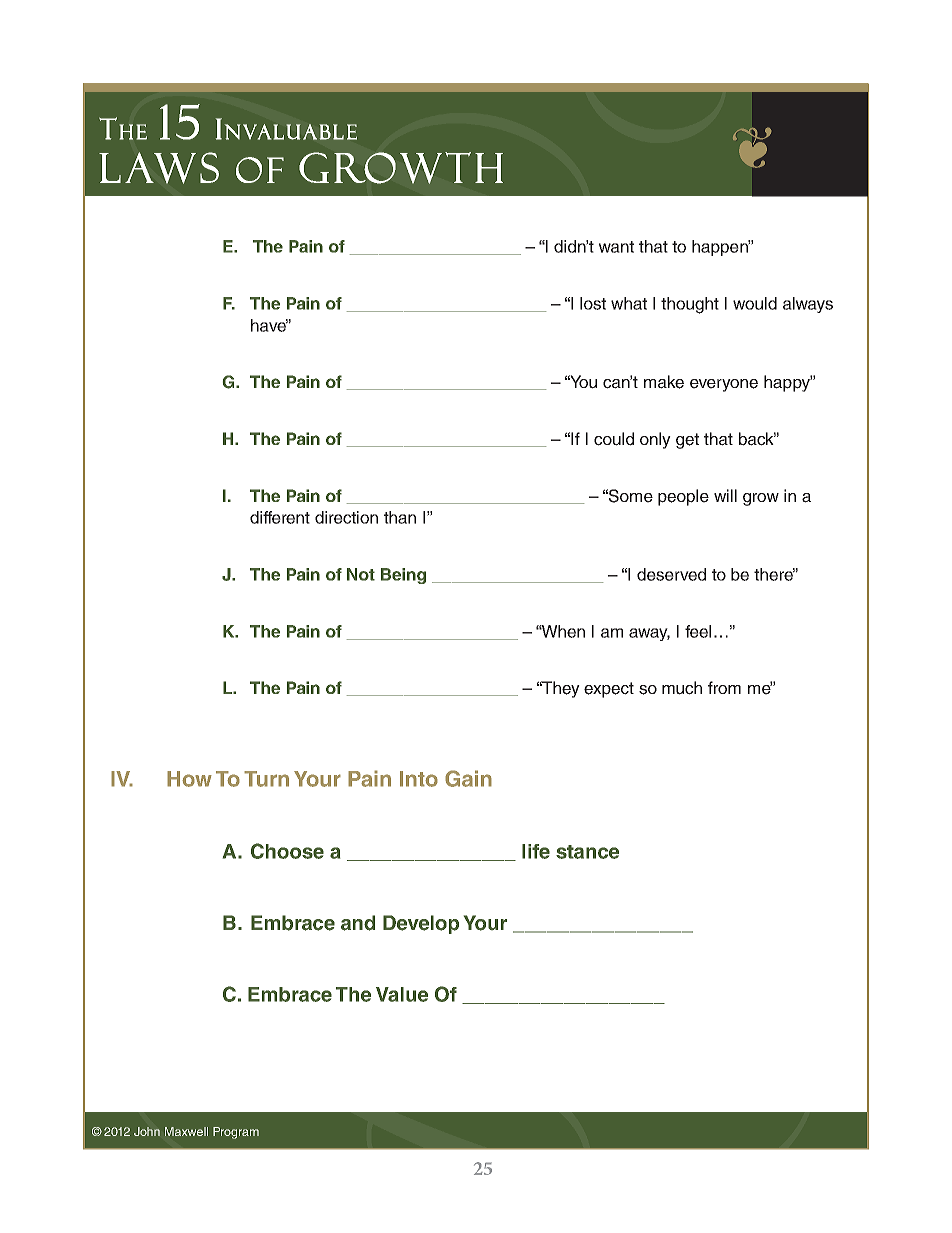  I want to click on than, so click(400, 517).
